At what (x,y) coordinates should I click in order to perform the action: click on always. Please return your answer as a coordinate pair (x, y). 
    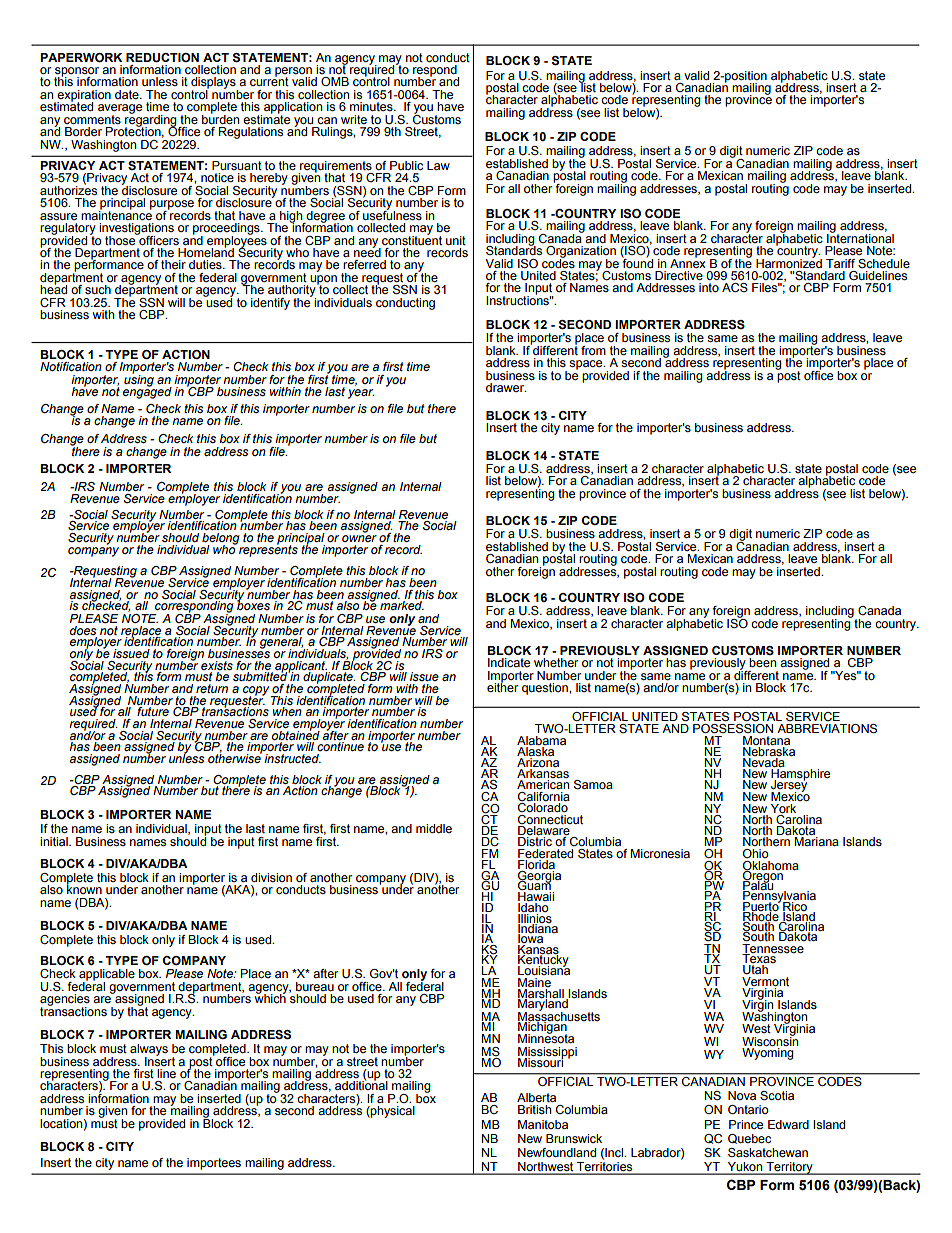
    Looking at the image, I should click on (149, 1051).
